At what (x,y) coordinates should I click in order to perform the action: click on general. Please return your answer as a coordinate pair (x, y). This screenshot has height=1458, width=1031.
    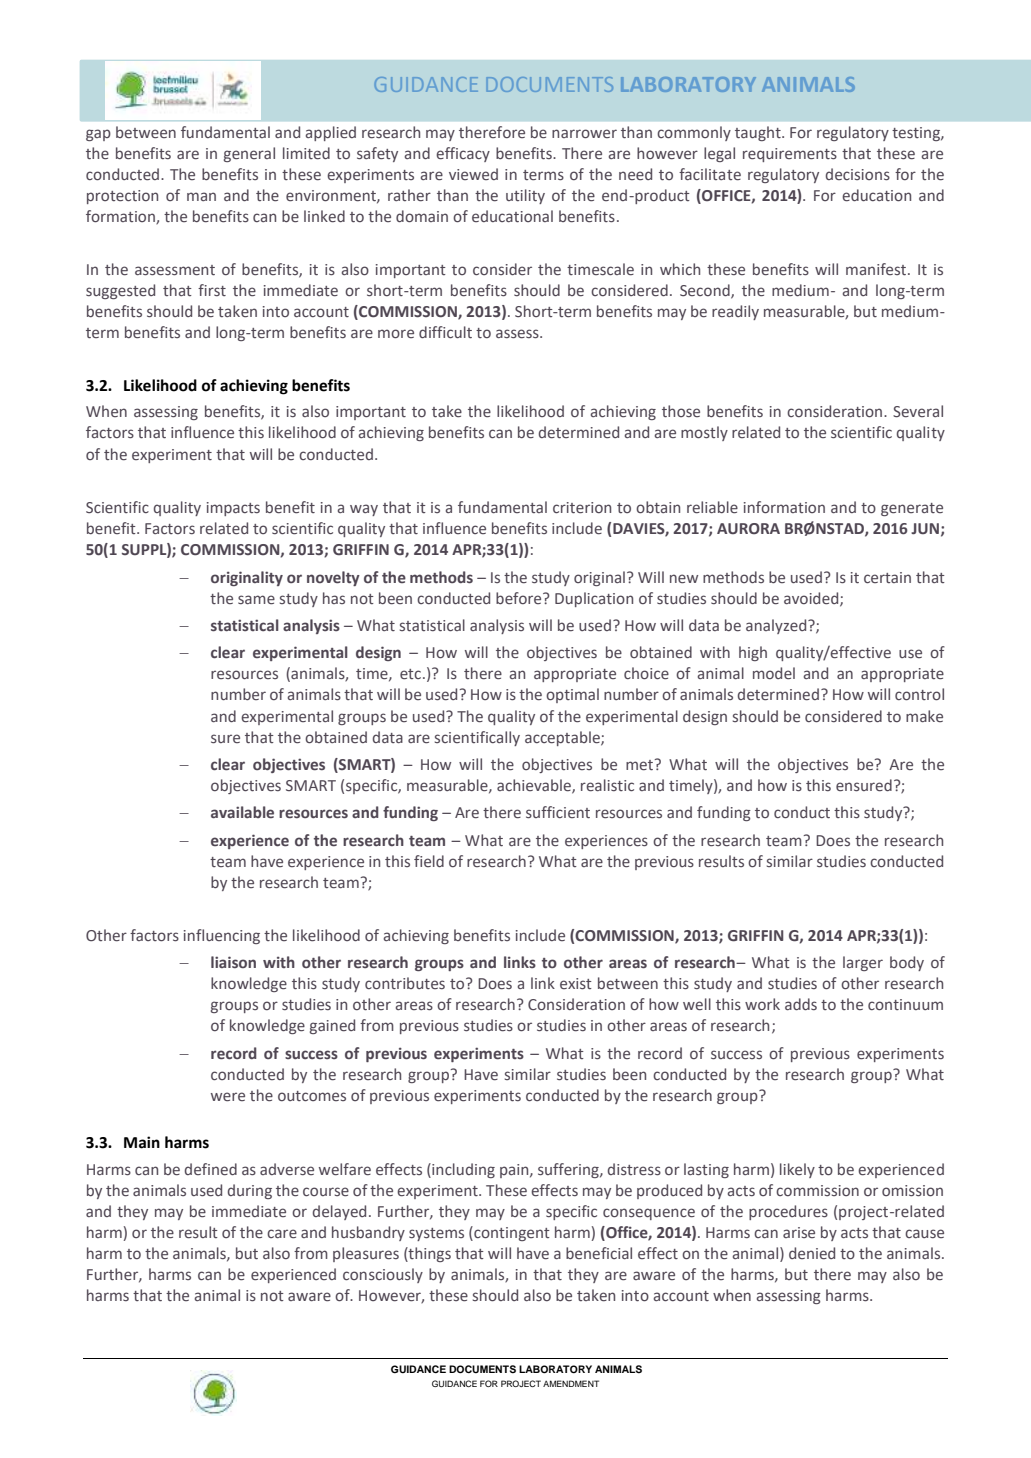
    Looking at the image, I should click on (249, 154).
